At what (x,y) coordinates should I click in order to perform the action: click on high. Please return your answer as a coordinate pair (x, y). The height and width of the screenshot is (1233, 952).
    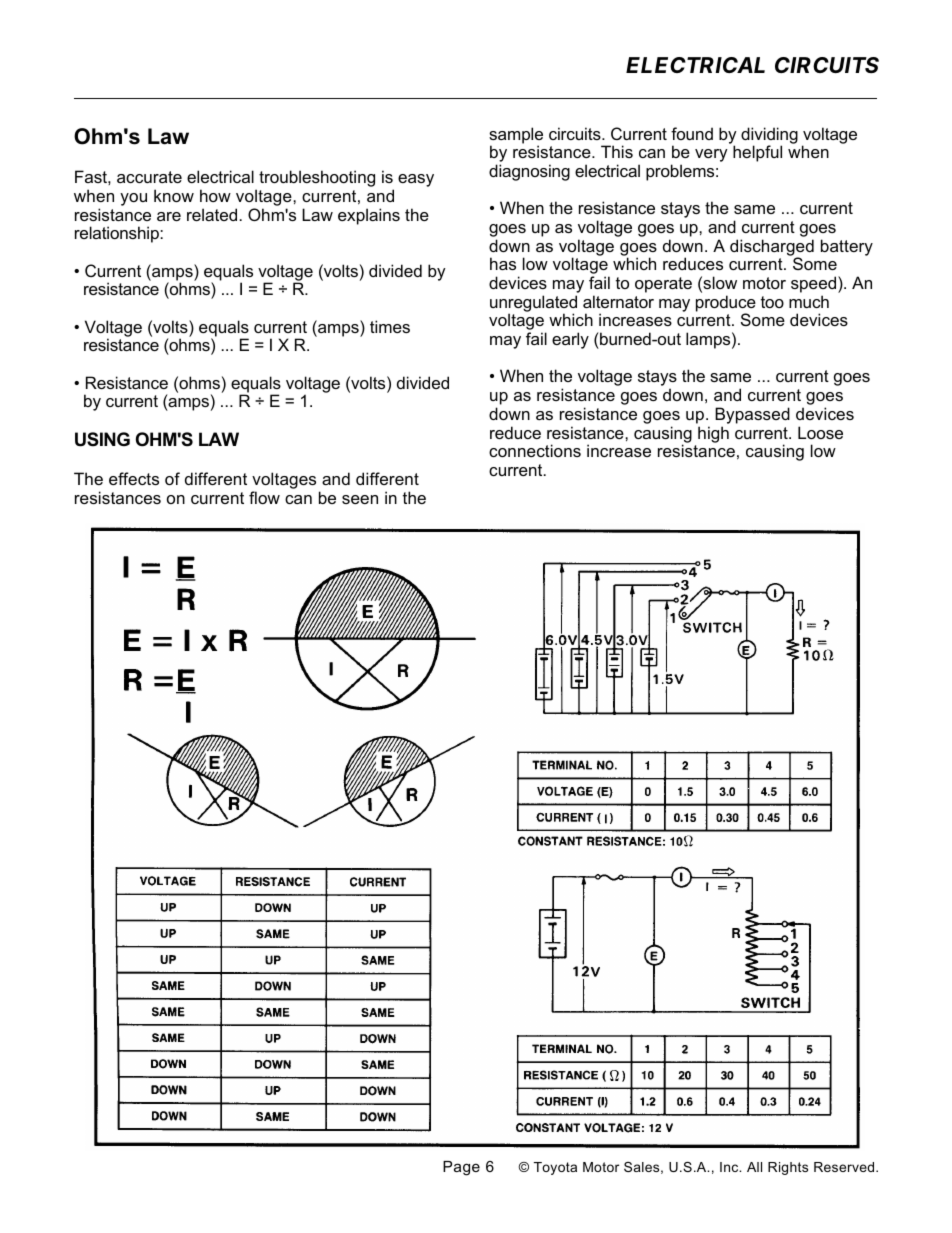
    Looking at the image, I should click on (713, 434).
